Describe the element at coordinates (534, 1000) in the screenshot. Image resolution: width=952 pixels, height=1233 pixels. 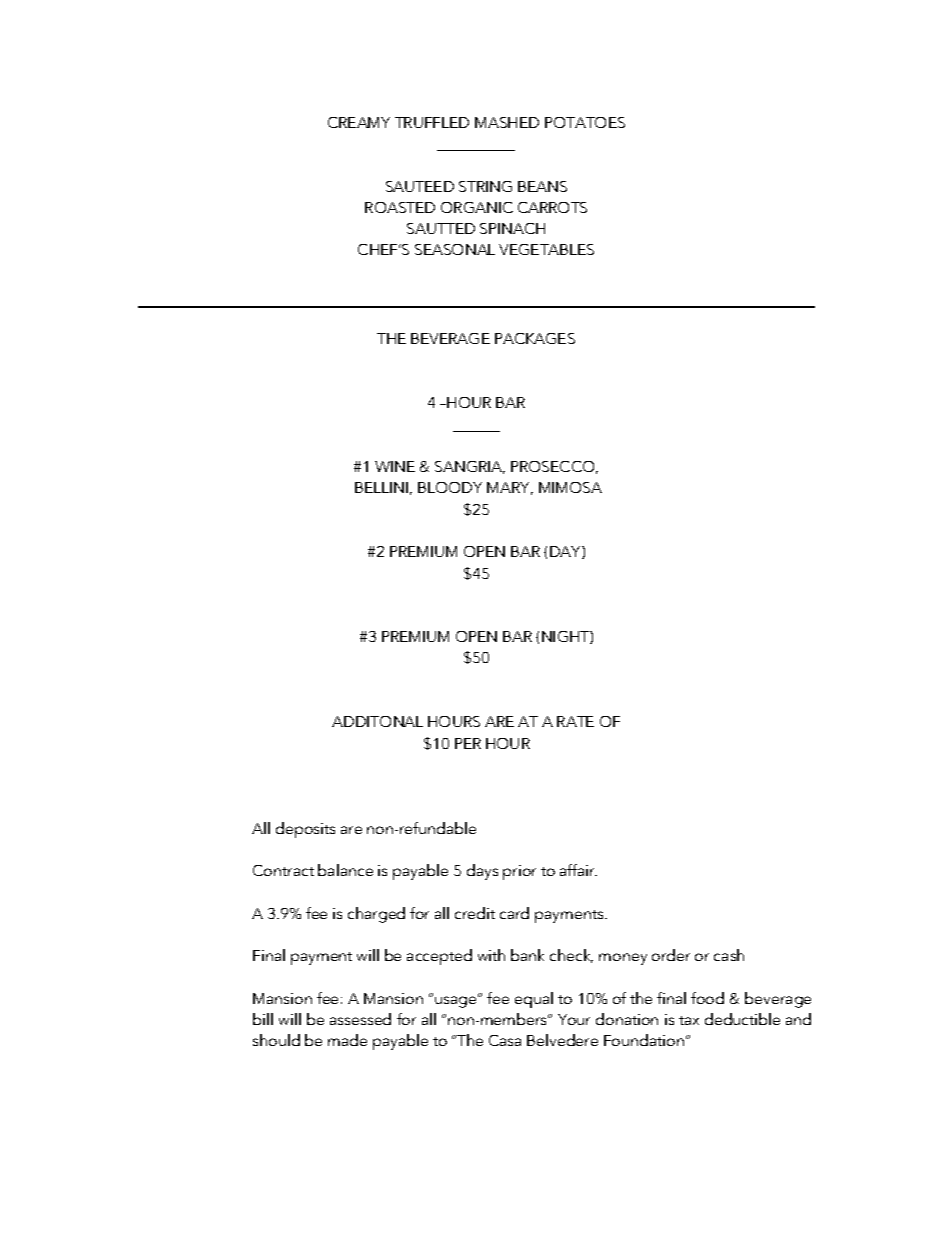
I see `equal` at that location.
